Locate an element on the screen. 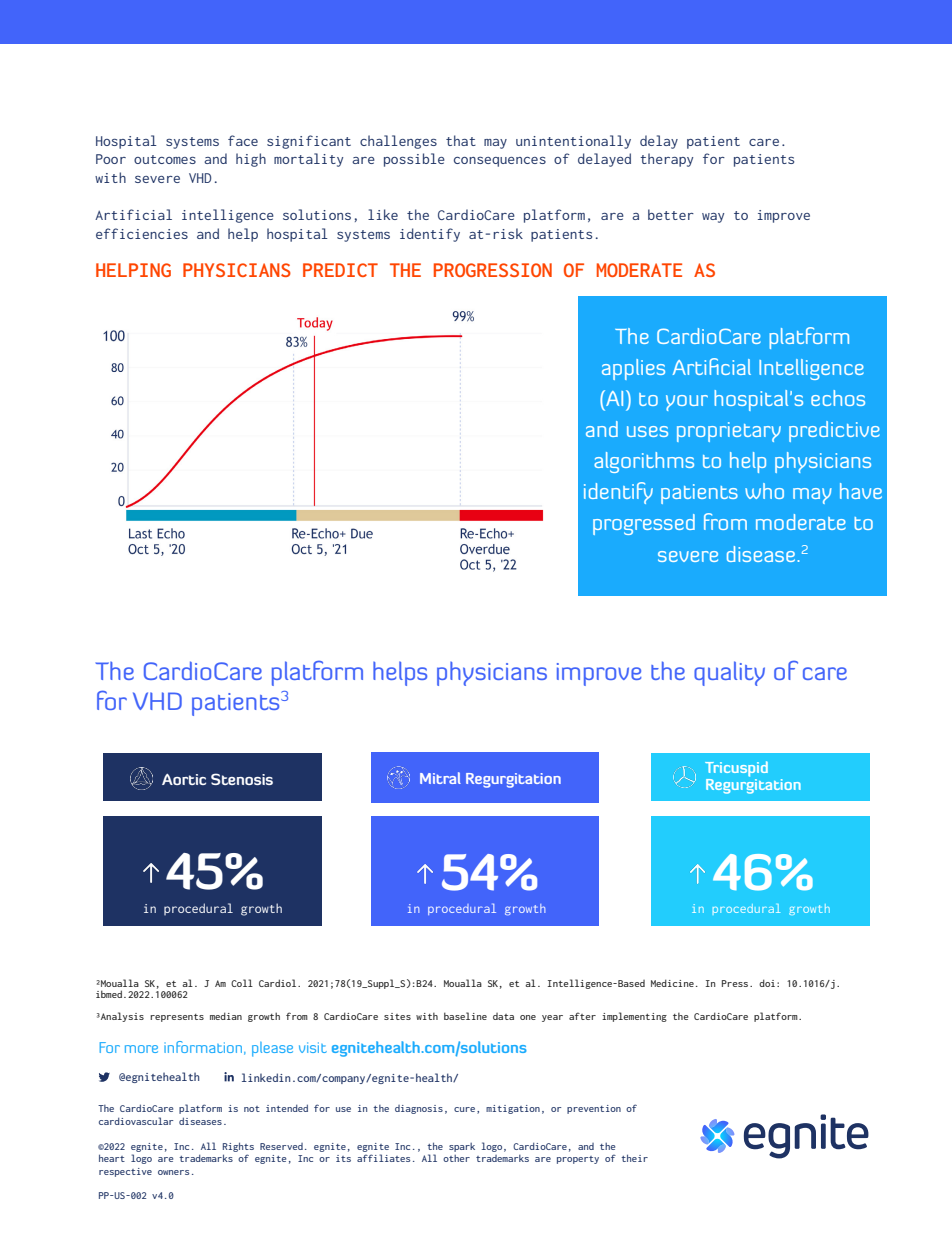  Mitral is located at coordinates (440, 778).
